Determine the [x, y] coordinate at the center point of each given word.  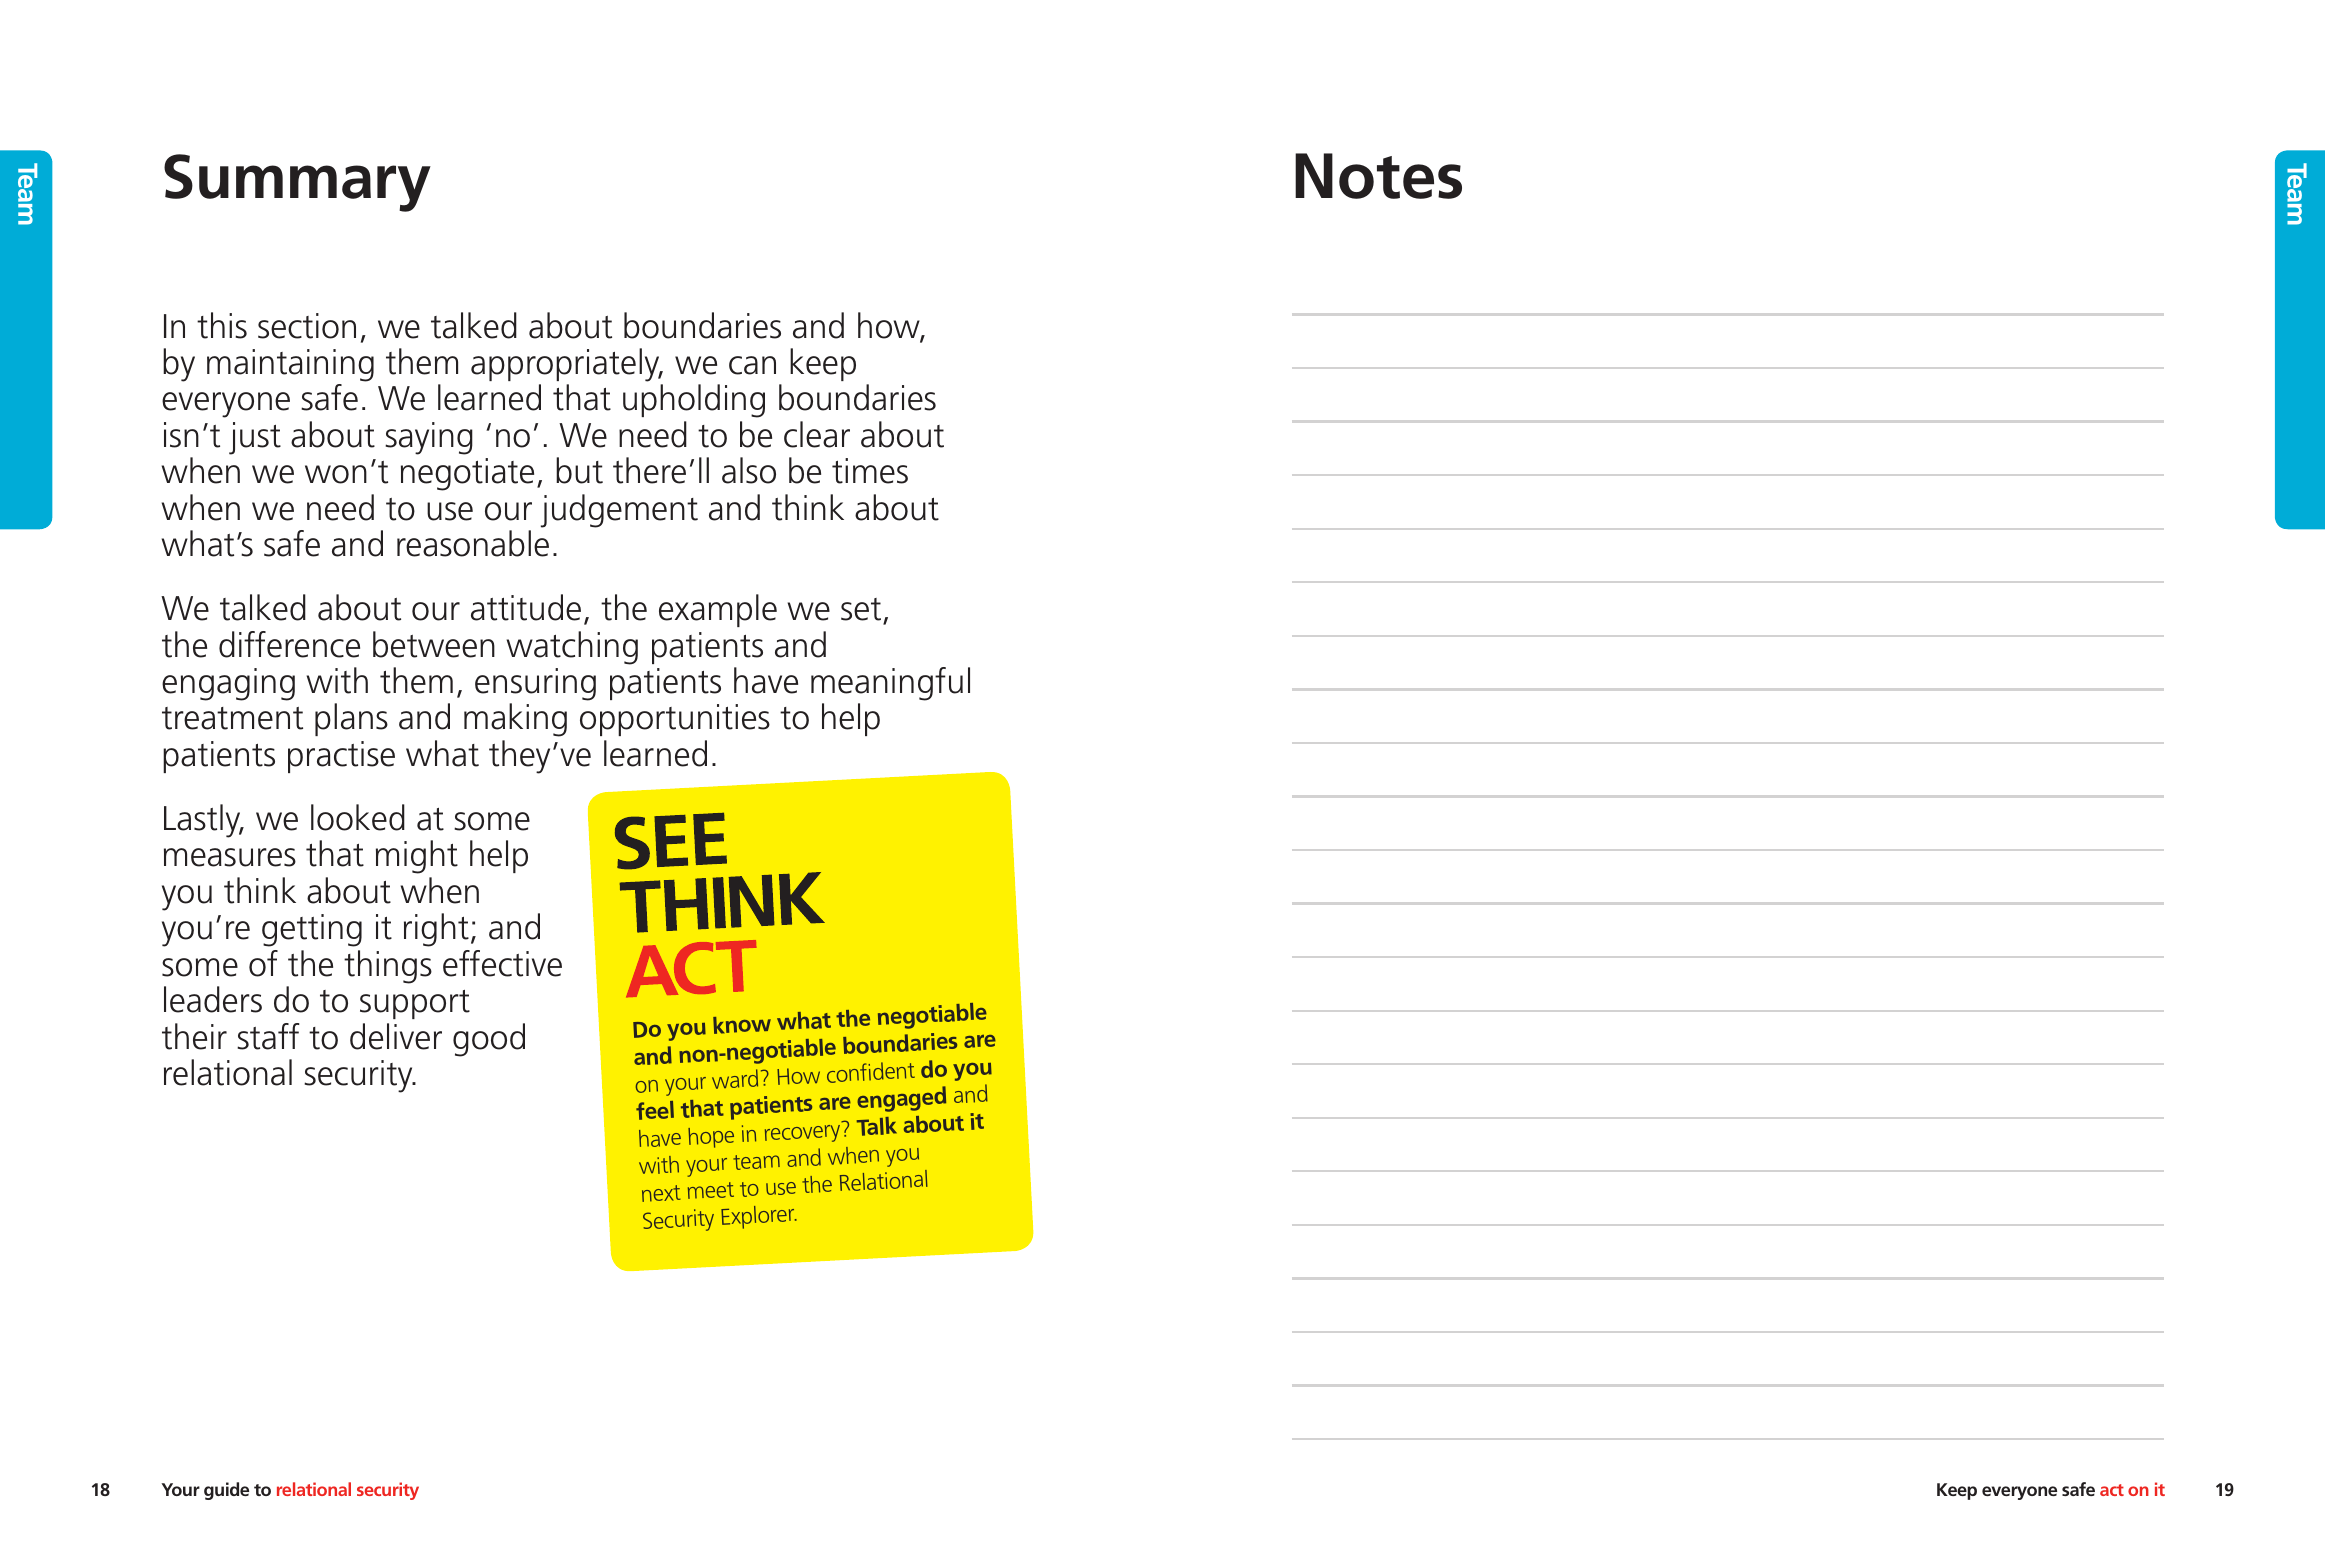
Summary [297, 183]
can [752, 365]
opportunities [675, 720]
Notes [1378, 176]
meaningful [890, 684]
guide [226, 1491]
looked [358, 817]
